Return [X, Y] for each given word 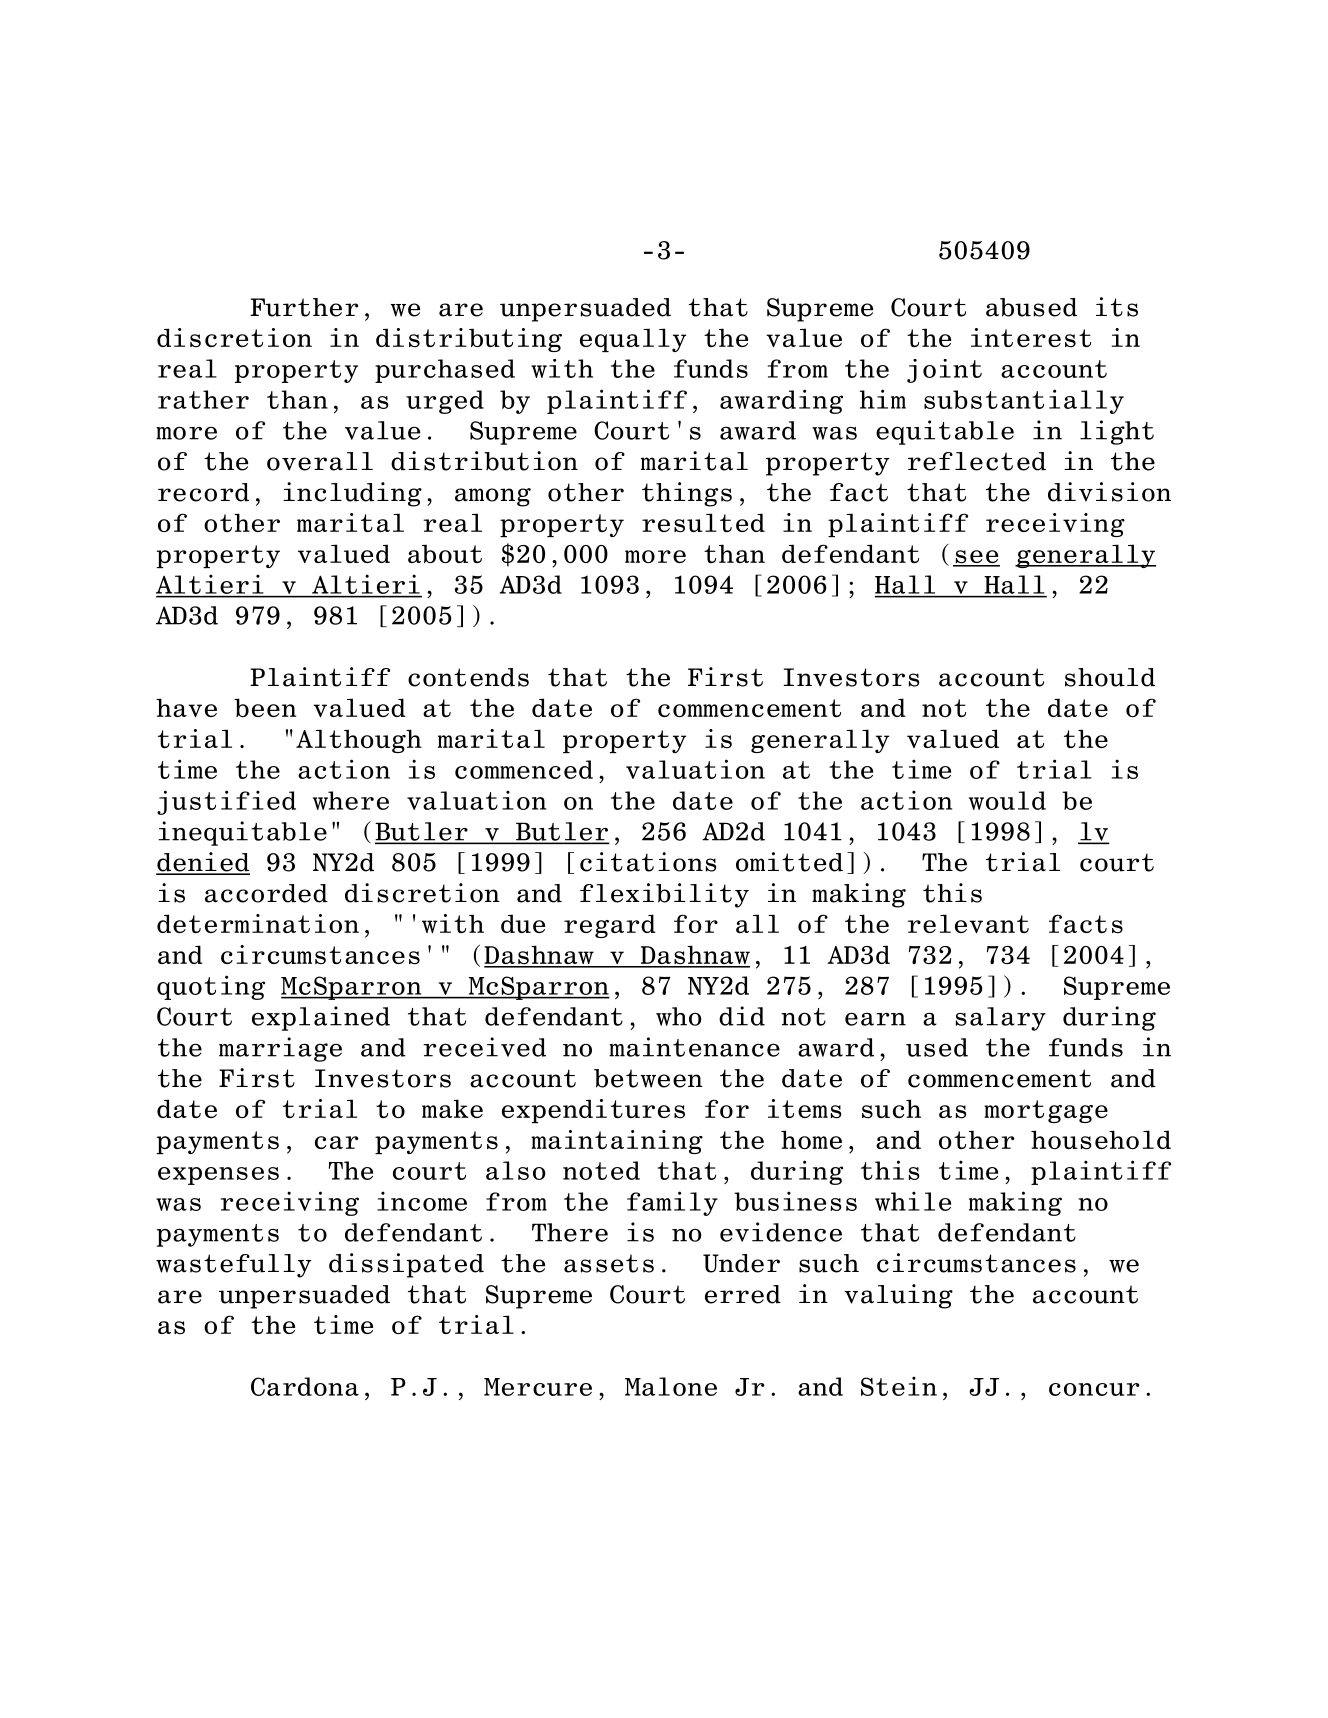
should [1110, 677]
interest [1031, 338]
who [679, 1016]
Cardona [305, 1386]
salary [1001, 1019]
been [265, 707]
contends [468, 677]
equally [633, 340]
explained [321, 1018]
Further [304, 307]
